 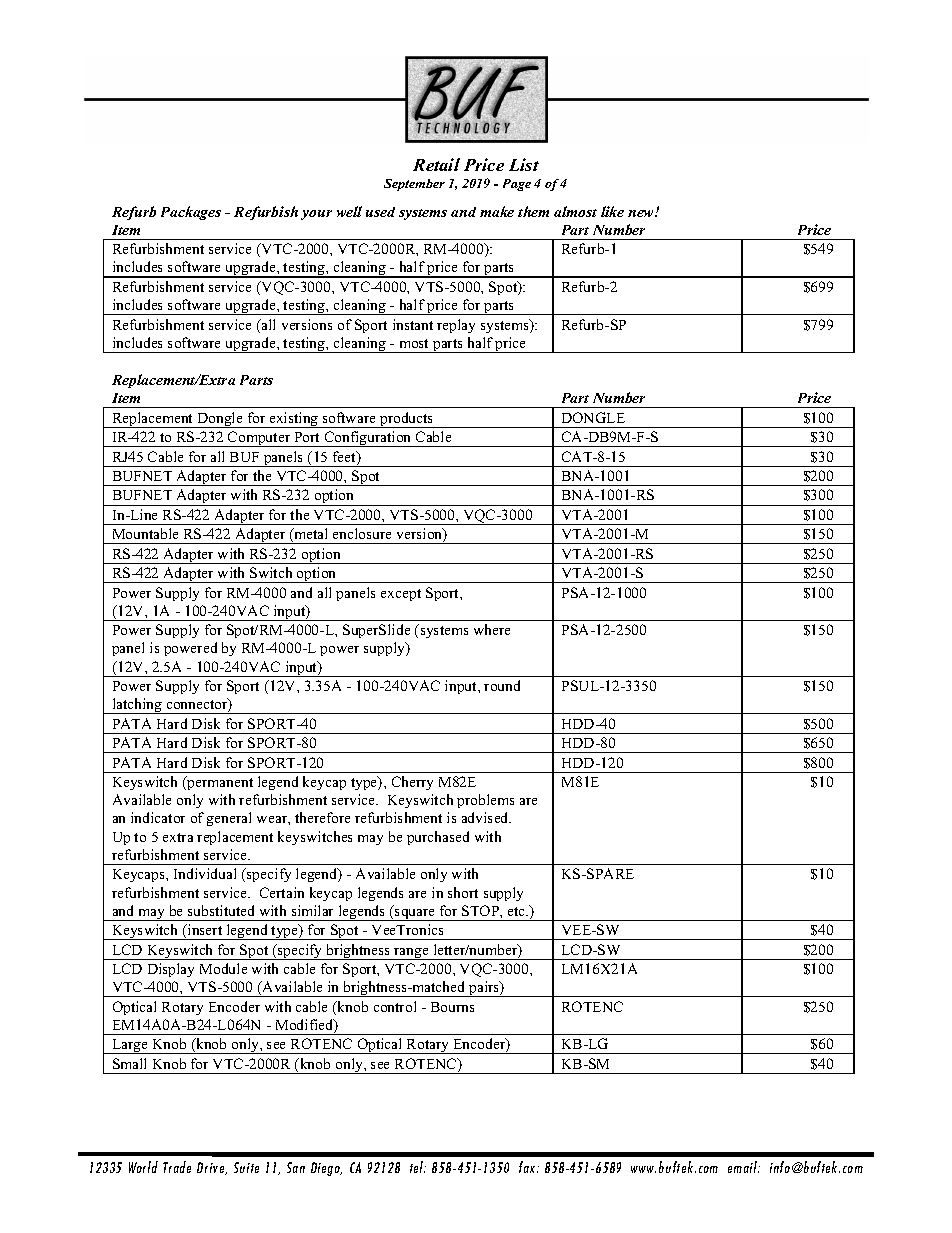 What do you see at coordinates (137, 706) in the screenshot?
I see `latching` at bounding box center [137, 706].
